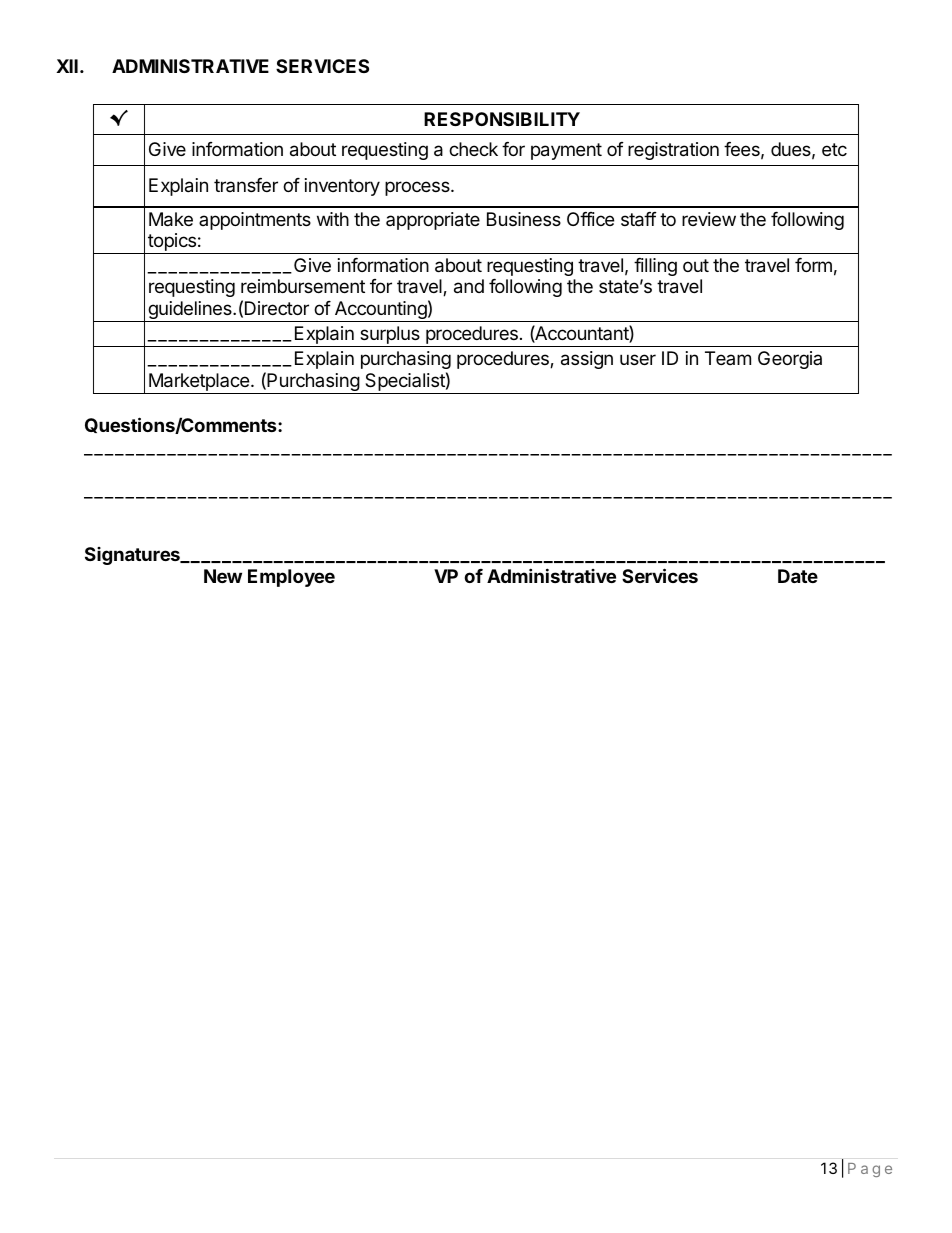 Image resolution: width=952 pixels, height=1233 pixels. What do you see at coordinates (223, 576) in the screenshot?
I see `New` at bounding box center [223, 576].
